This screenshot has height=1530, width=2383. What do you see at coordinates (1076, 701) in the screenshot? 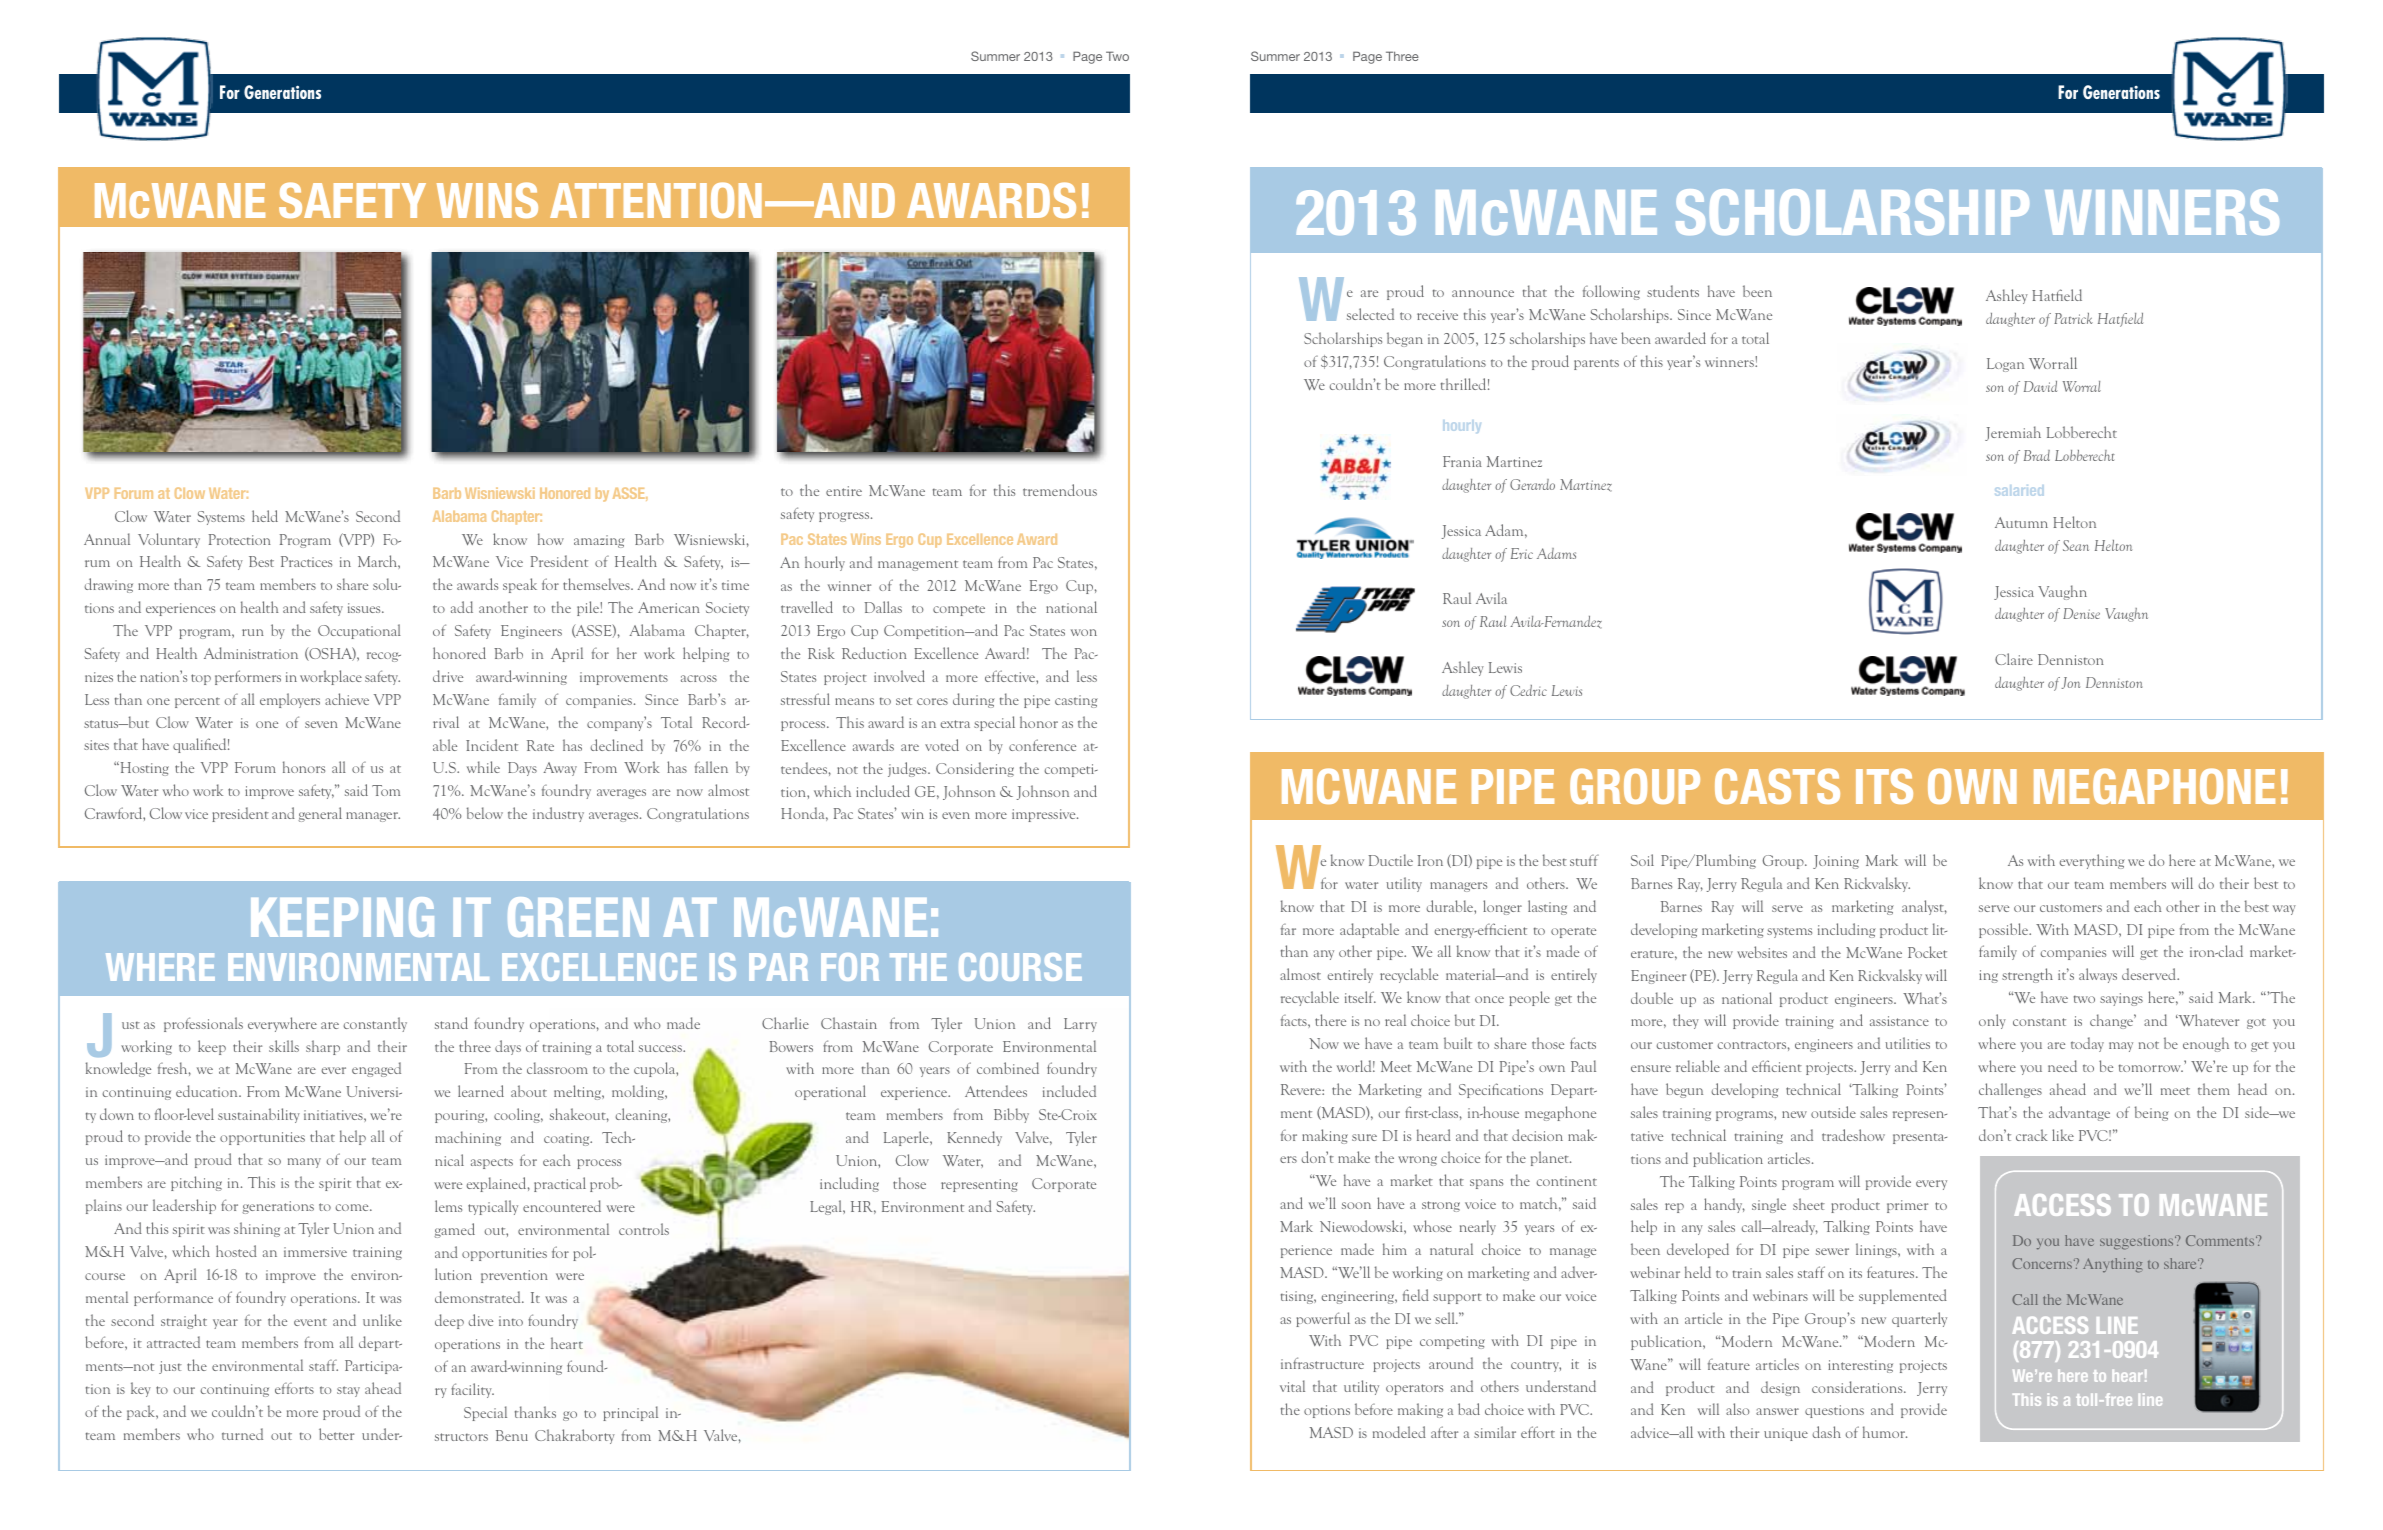
I see `casting` at bounding box center [1076, 701].
